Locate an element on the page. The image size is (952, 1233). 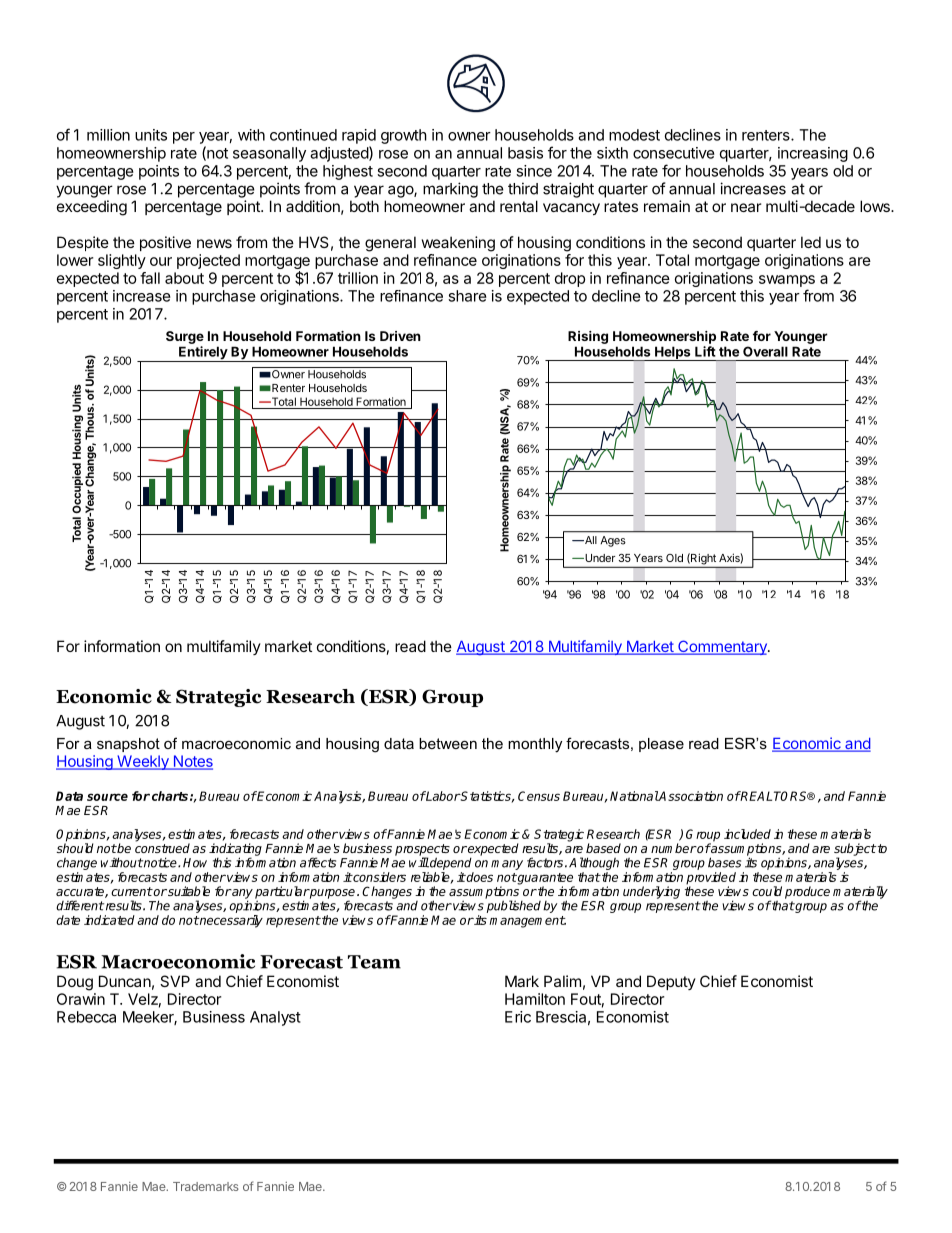
Ages is located at coordinates (613, 541).
